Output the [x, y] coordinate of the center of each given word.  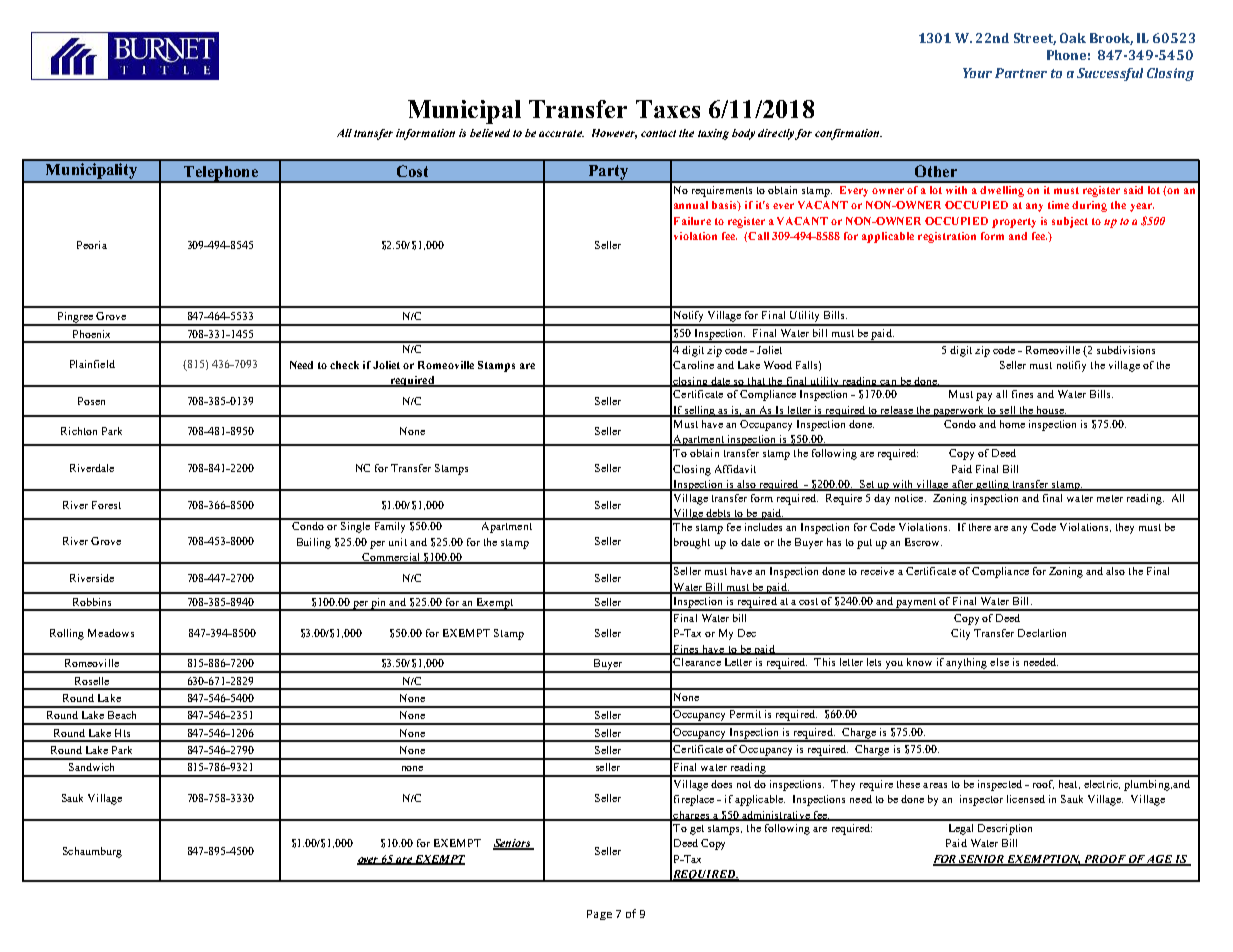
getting [993, 485]
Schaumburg [92, 852]
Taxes [668, 109]
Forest [106, 505]
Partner [1021, 73]
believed [490, 133]
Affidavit [735, 469]
